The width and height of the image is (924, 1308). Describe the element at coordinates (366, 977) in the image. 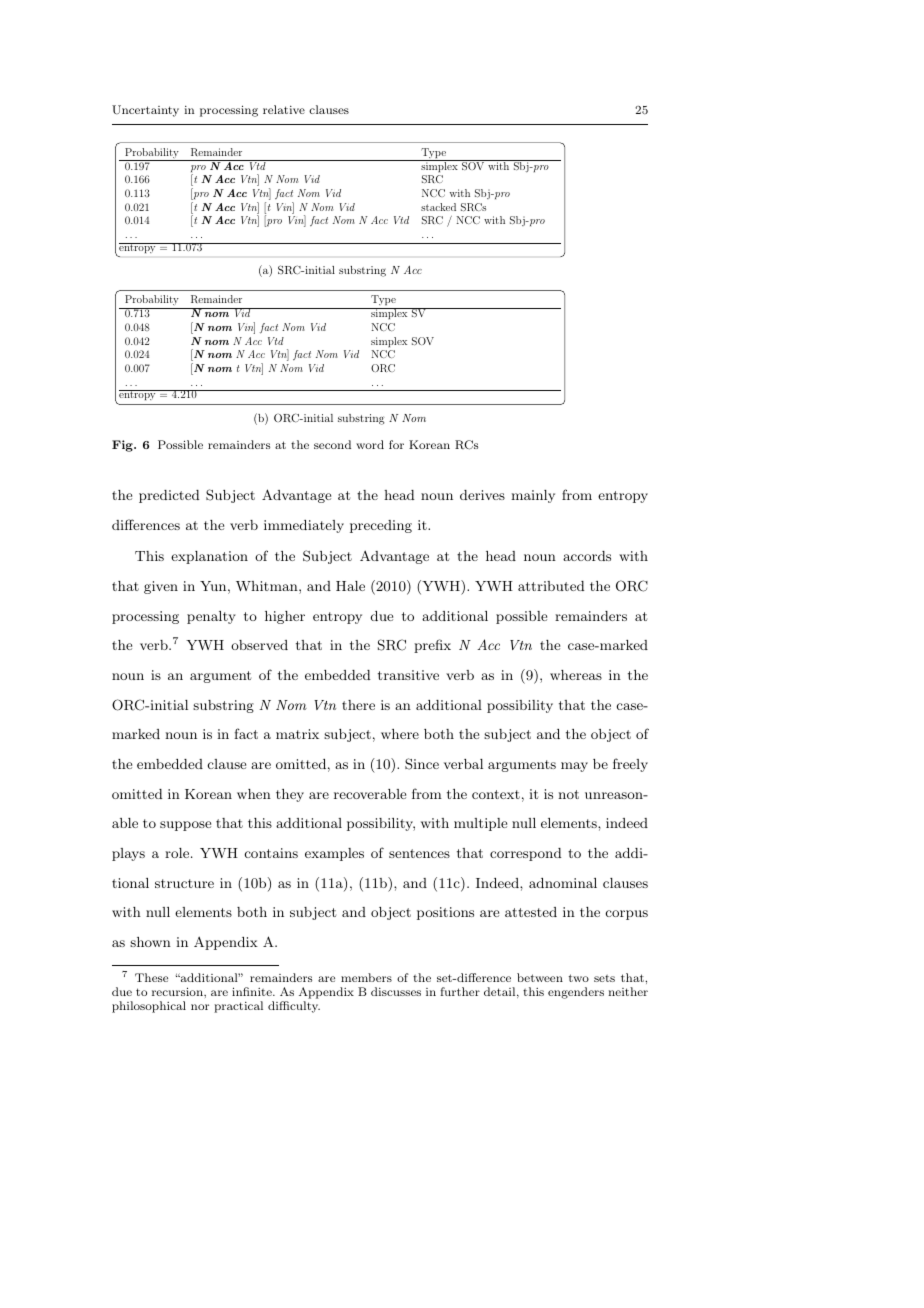

I see `members` at that location.
